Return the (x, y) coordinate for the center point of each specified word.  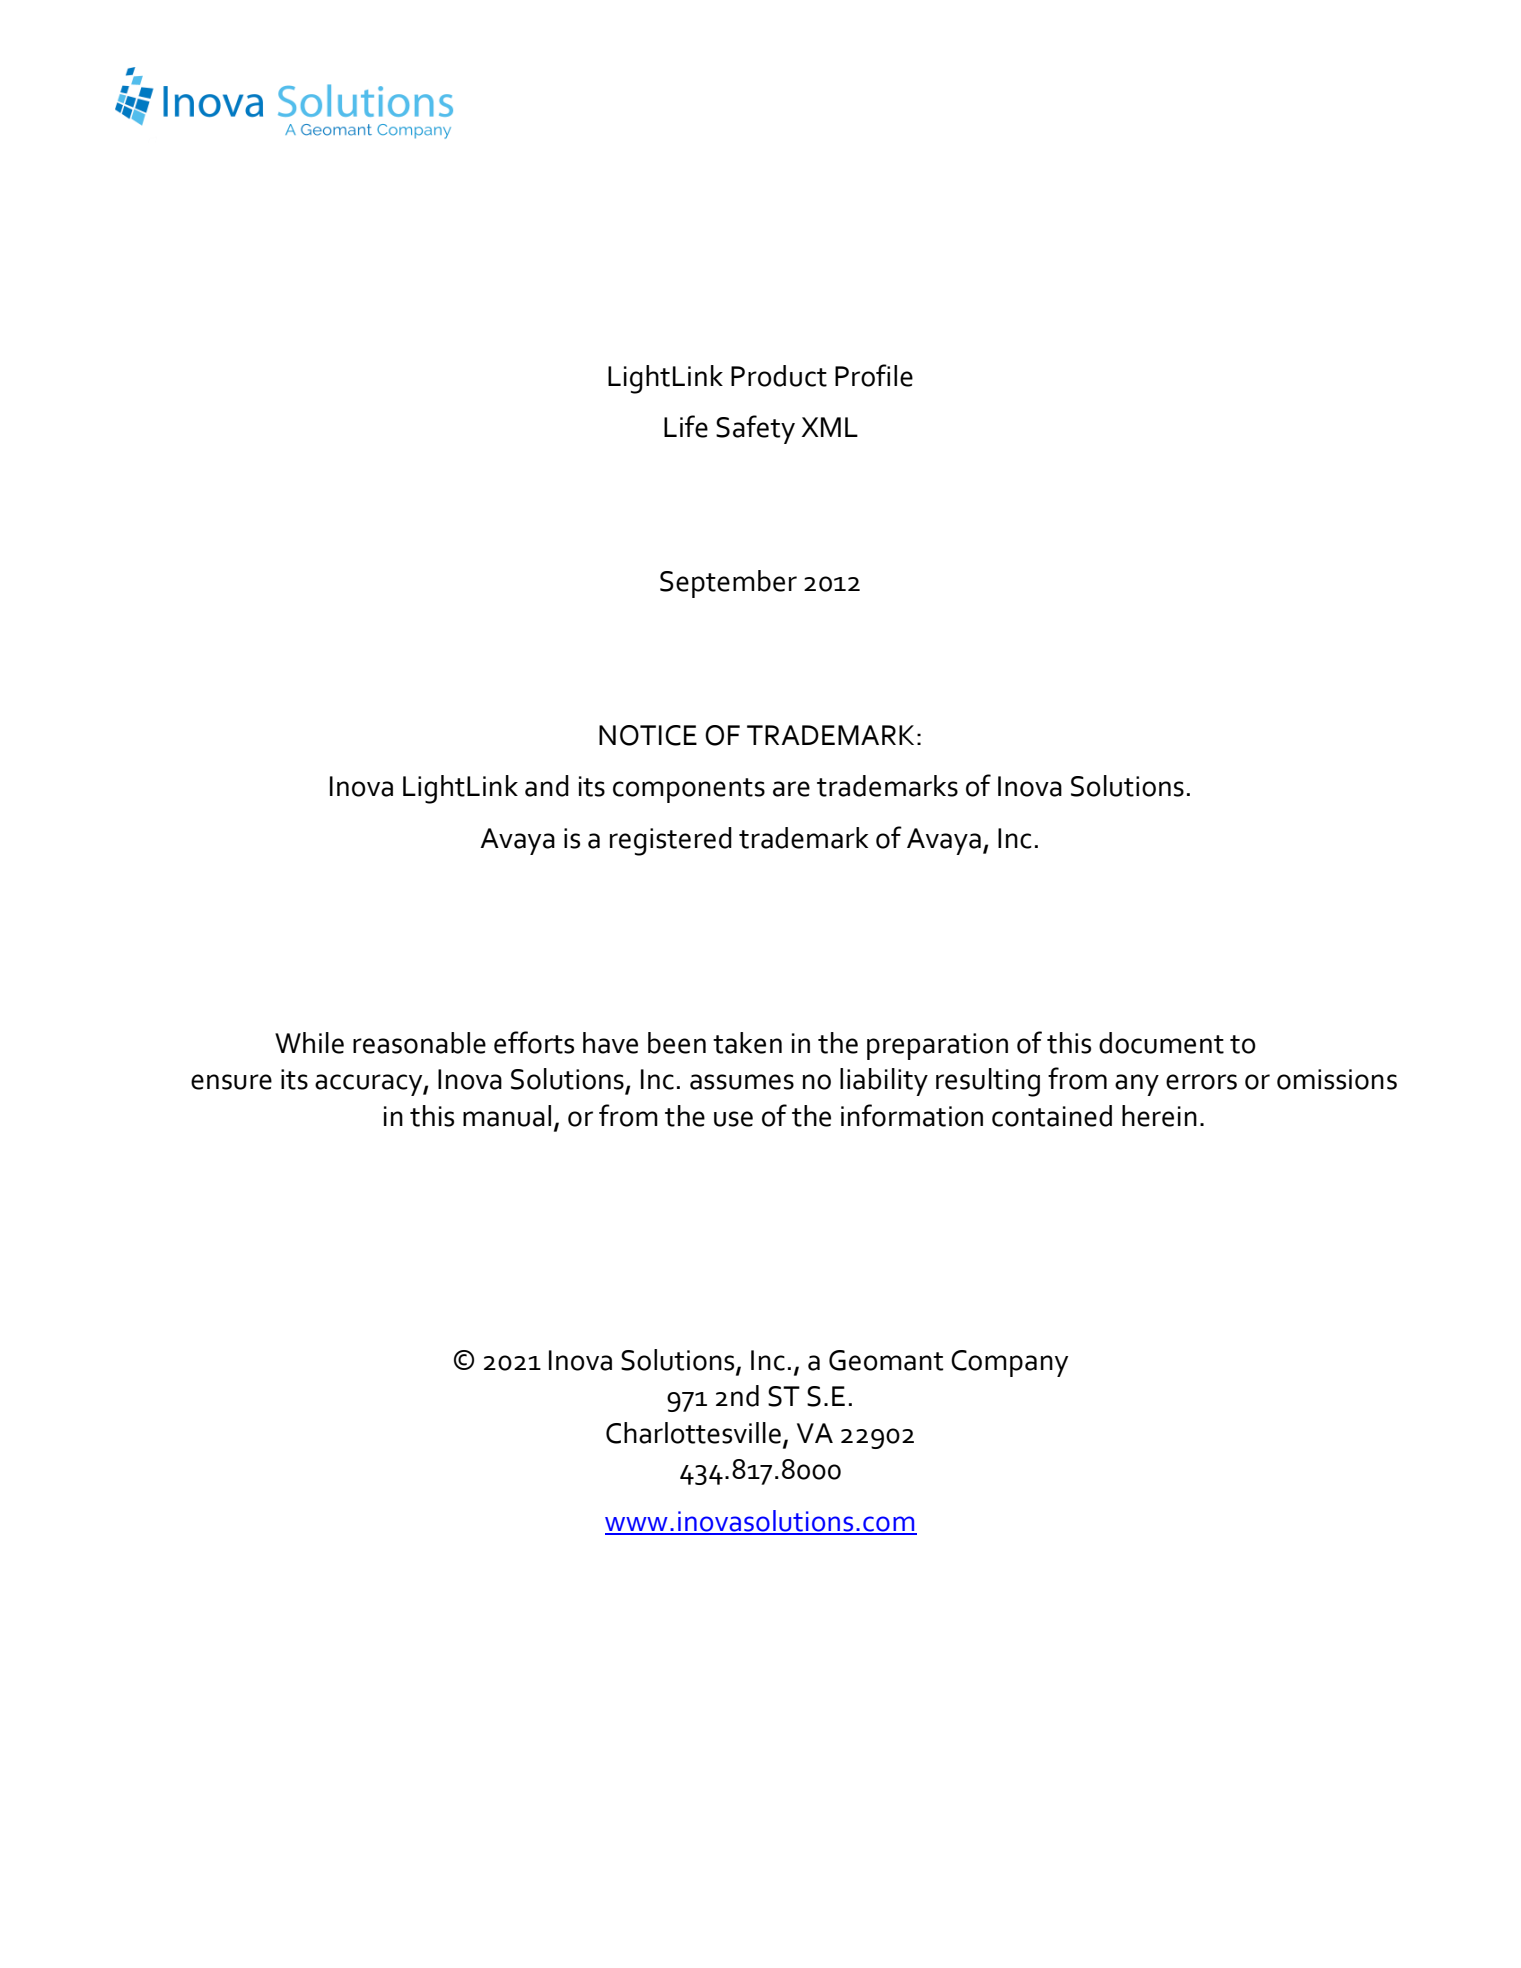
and (547, 786)
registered (671, 841)
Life (686, 426)
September (728, 584)
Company (1009, 1363)
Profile (874, 375)
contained (1052, 1116)
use (733, 1119)
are (791, 789)
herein (1159, 1116)
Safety (755, 429)
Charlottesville (693, 1433)
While (309, 1043)
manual (507, 1116)
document (1161, 1043)
